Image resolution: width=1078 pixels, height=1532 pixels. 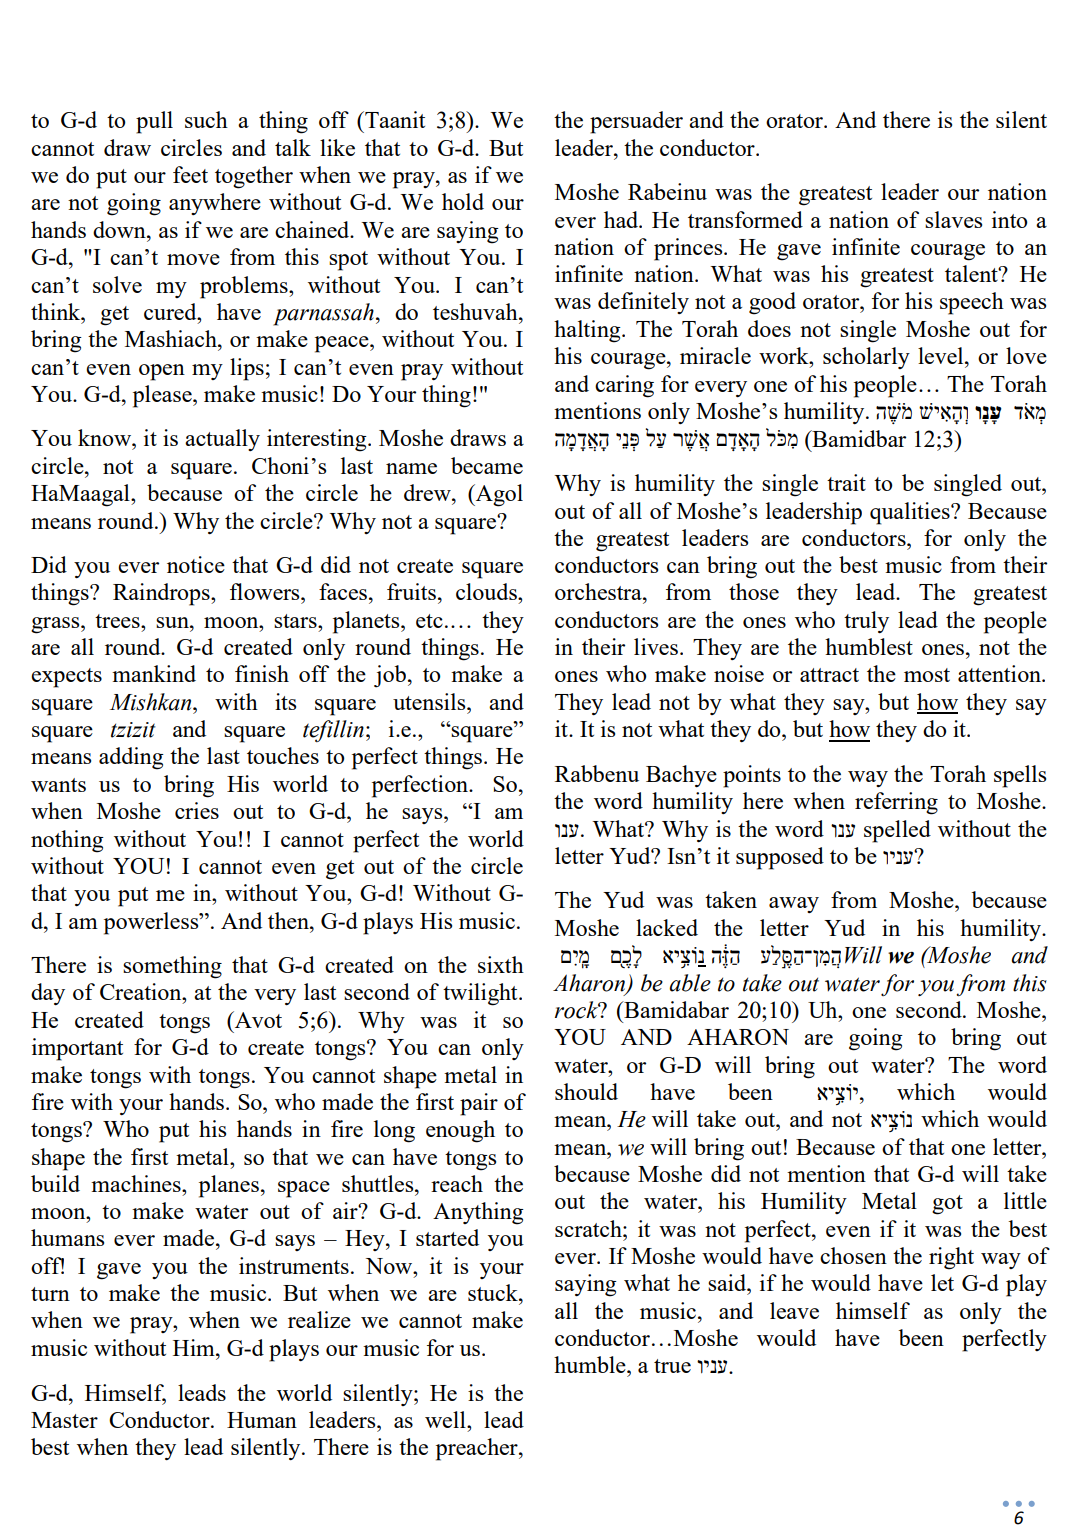 What do you see at coordinates (430, 701) in the screenshot?
I see `utensils` at bounding box center [430, 701].
